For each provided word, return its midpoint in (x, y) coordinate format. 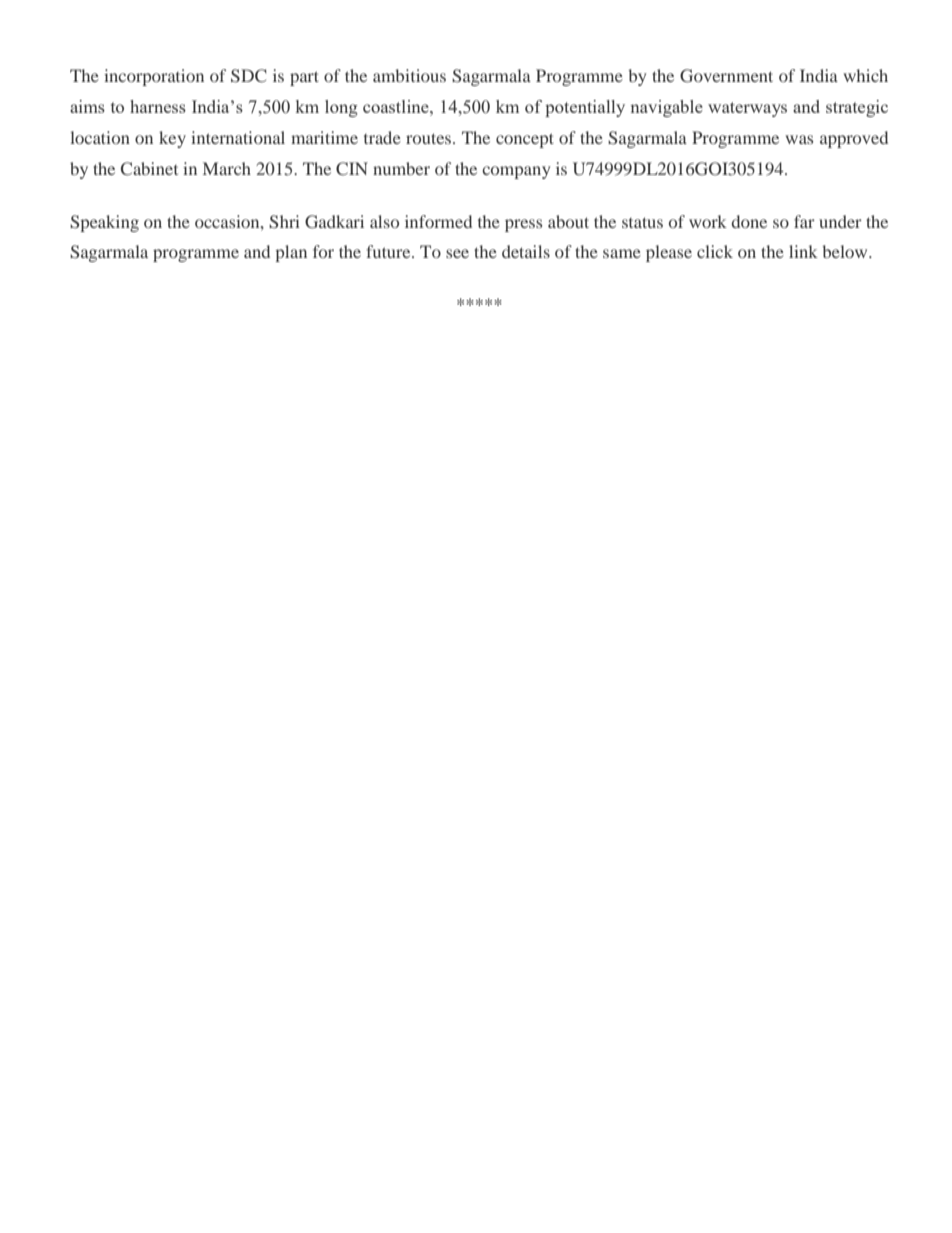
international (238, 137)
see (457, 253)
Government (726, 76)
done (749, 221)
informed (438, 221)
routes (430, 138)
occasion (228, 221)
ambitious (409, 75)
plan (291, 253)
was (799, 139)
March (227, 168)
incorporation (154, 77)
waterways (747, 109)
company (516, 172)
